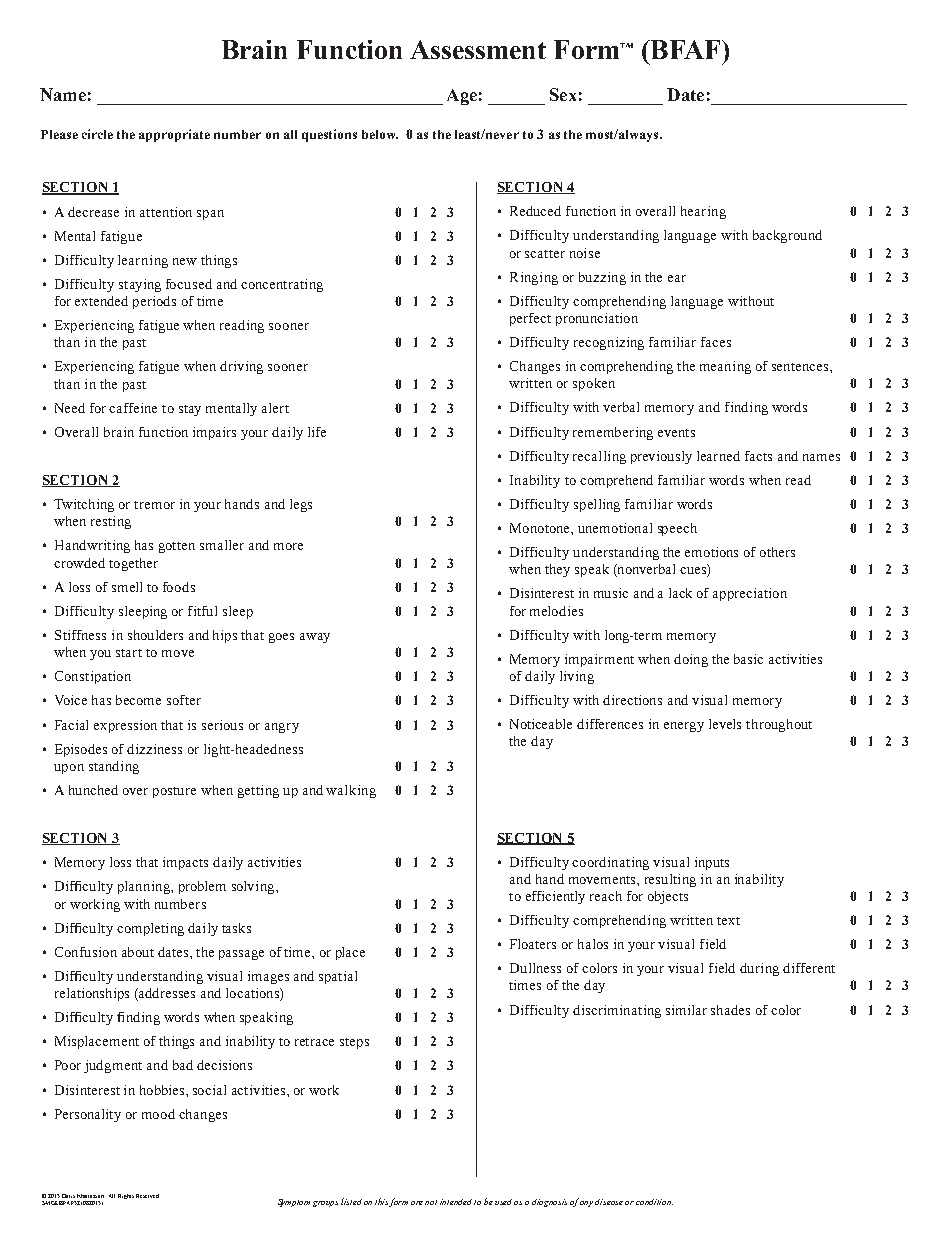 Image resolution: width=952 pixels, height=1233 pixels. Describe the element at coordinates (728, 921) in the page. I see `text` at that location.
